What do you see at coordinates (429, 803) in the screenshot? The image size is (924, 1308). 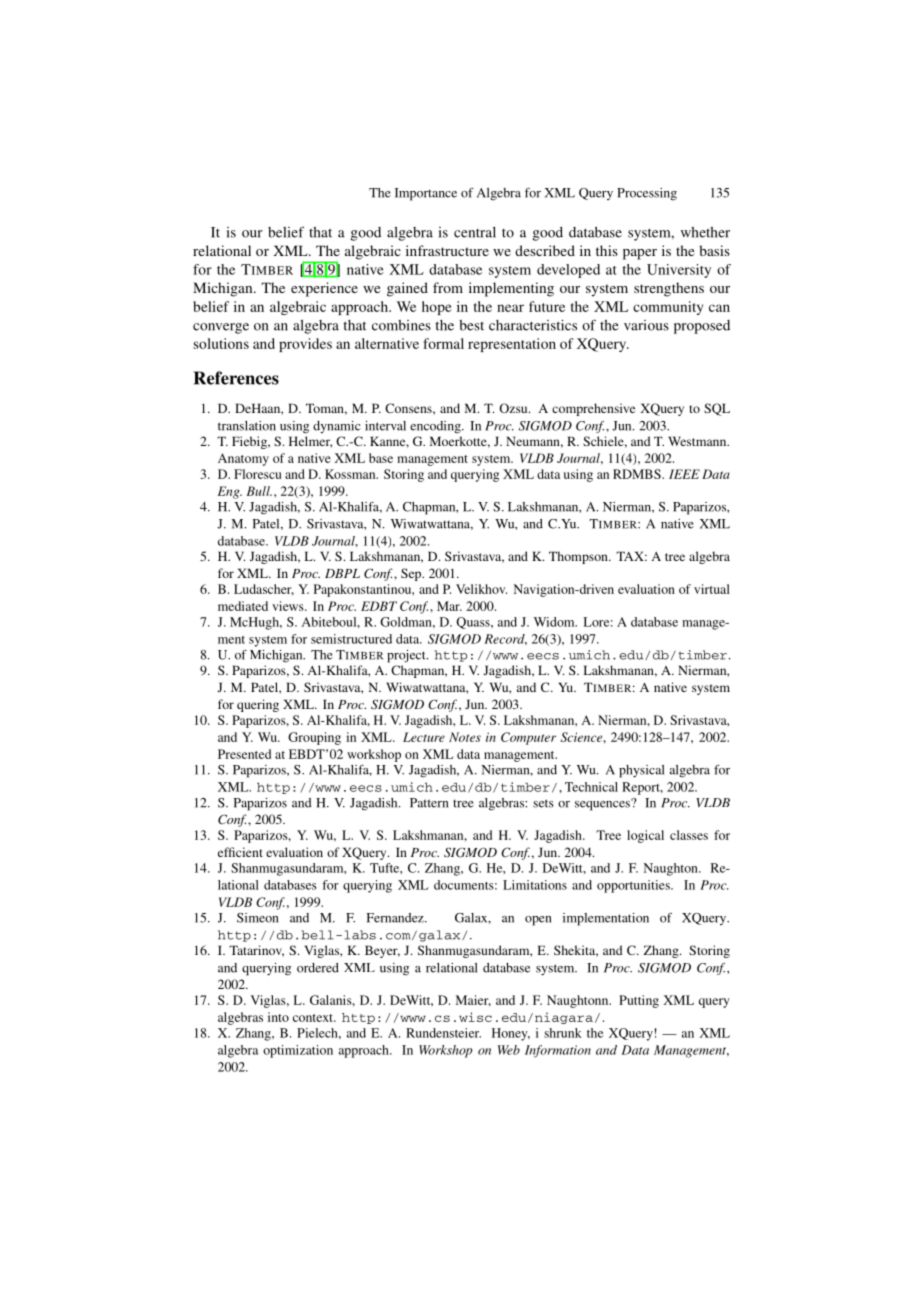 I see `Pattern` at bounding box center [429, 803].
